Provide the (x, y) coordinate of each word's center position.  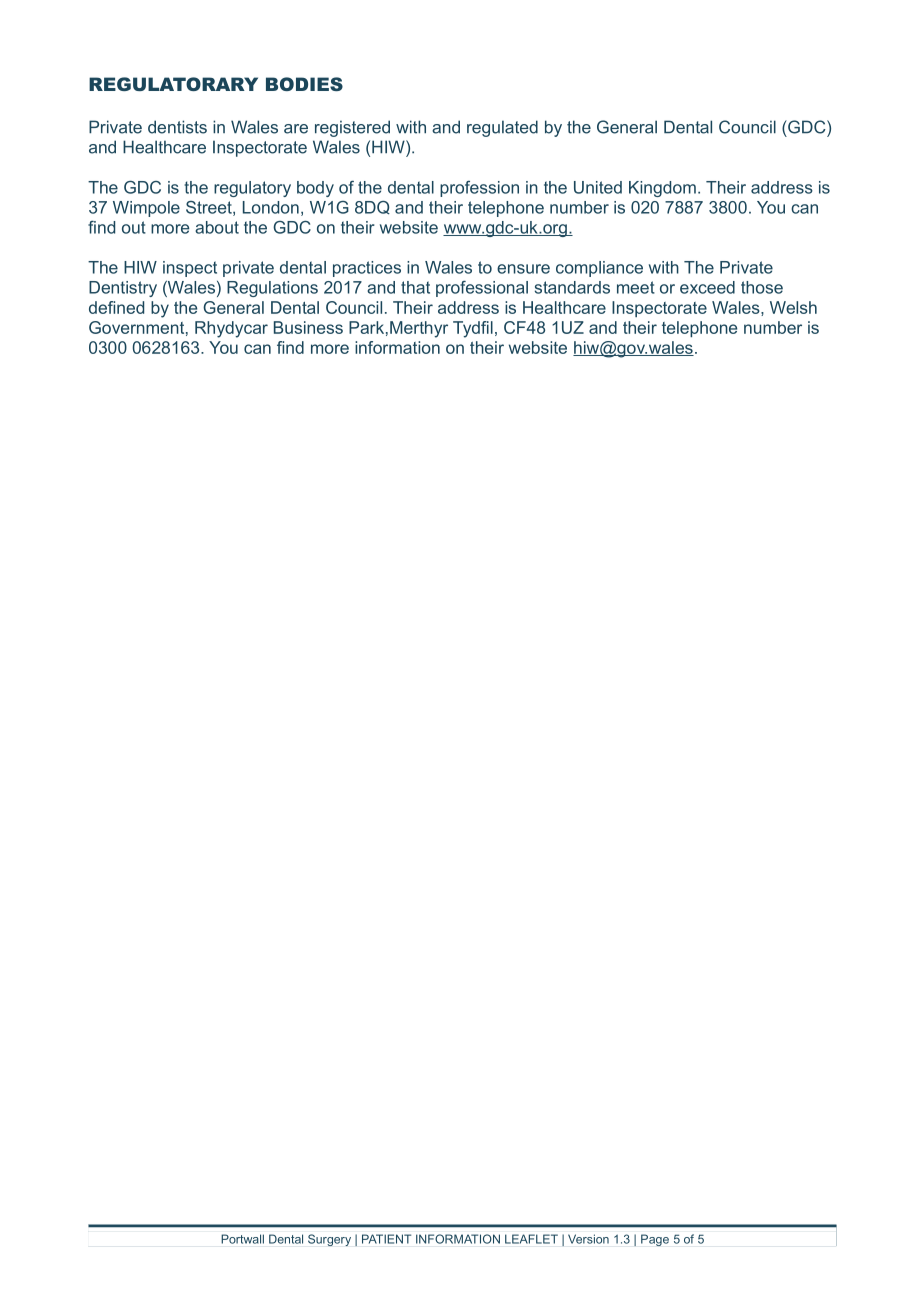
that (415, 287)
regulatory (252, 189)
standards (572, 287)
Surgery (329, 1240)
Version (588, 1239)
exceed (707, 287)
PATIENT (386, 1239)
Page (655, 1240)
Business (308, 327)
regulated (502, 128)
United (598, 187)
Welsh (793, 307)
